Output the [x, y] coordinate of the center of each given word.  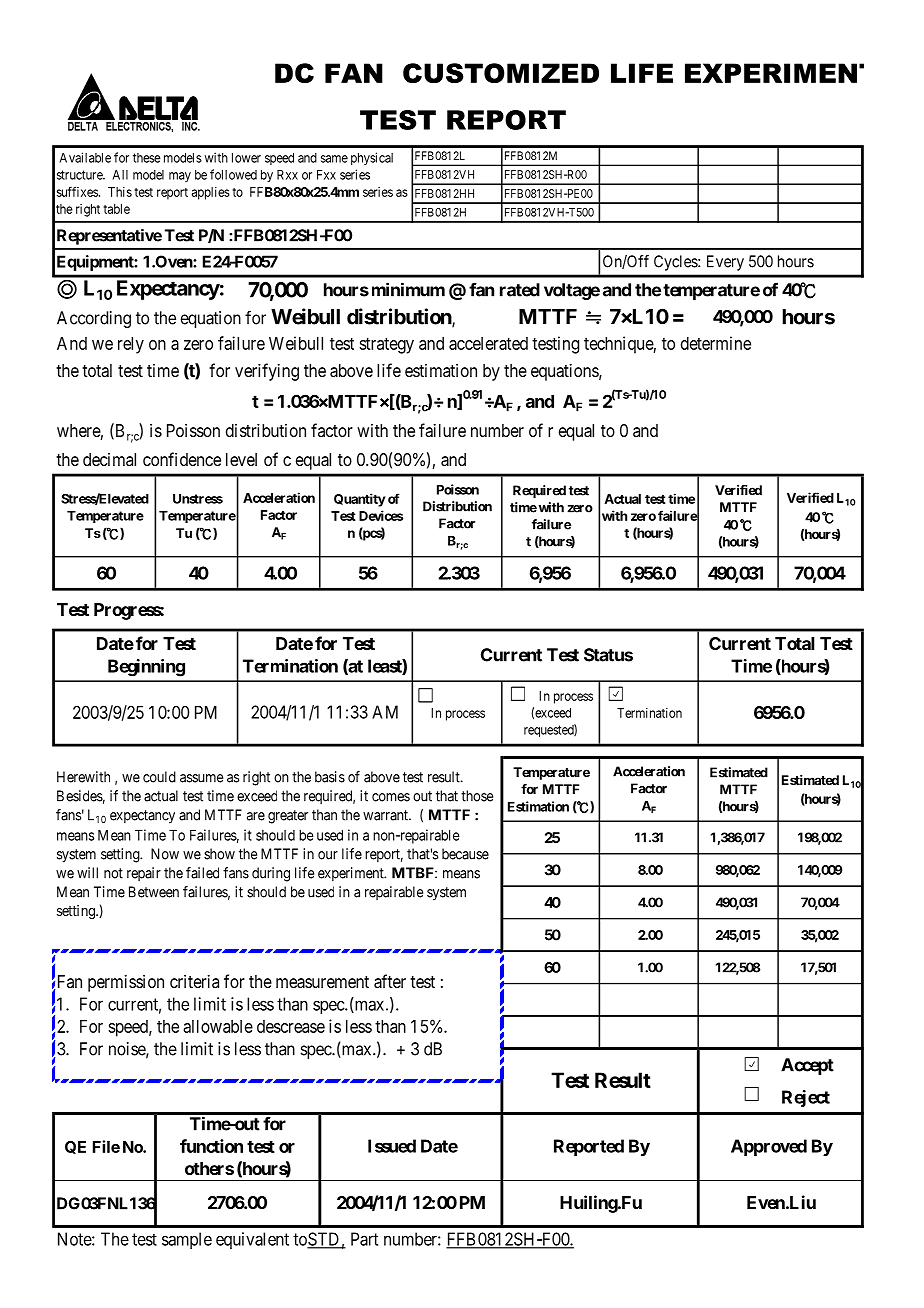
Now [165, 854]
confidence [182, 459]
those [477, 796]
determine [716, 343]
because [465, 854]
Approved [769, 1147]
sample [187, 1240]
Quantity [360, 500]
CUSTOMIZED [501, 73]
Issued [392, 1146]
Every [725, 263]
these [147, 158]
